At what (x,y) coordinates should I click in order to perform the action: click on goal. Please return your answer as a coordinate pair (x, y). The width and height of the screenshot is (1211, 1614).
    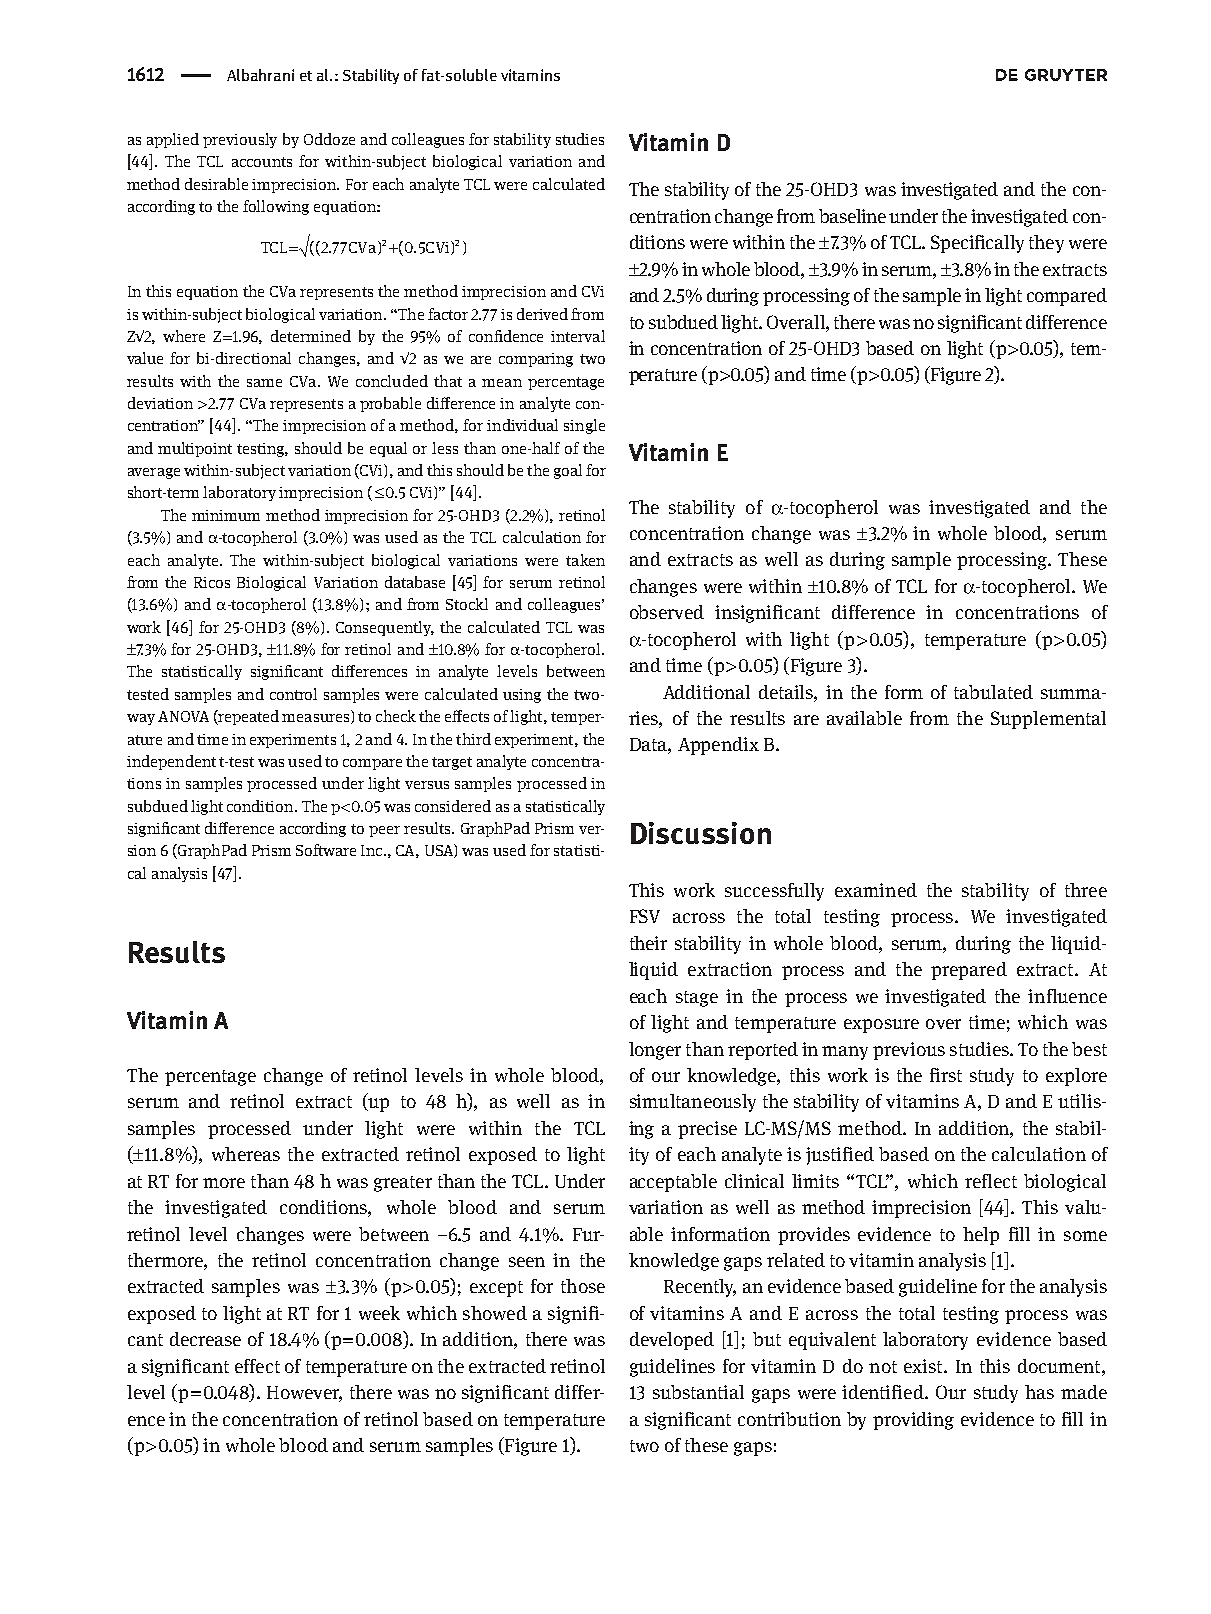
    Looking at the image, I should click on (568, 471).
